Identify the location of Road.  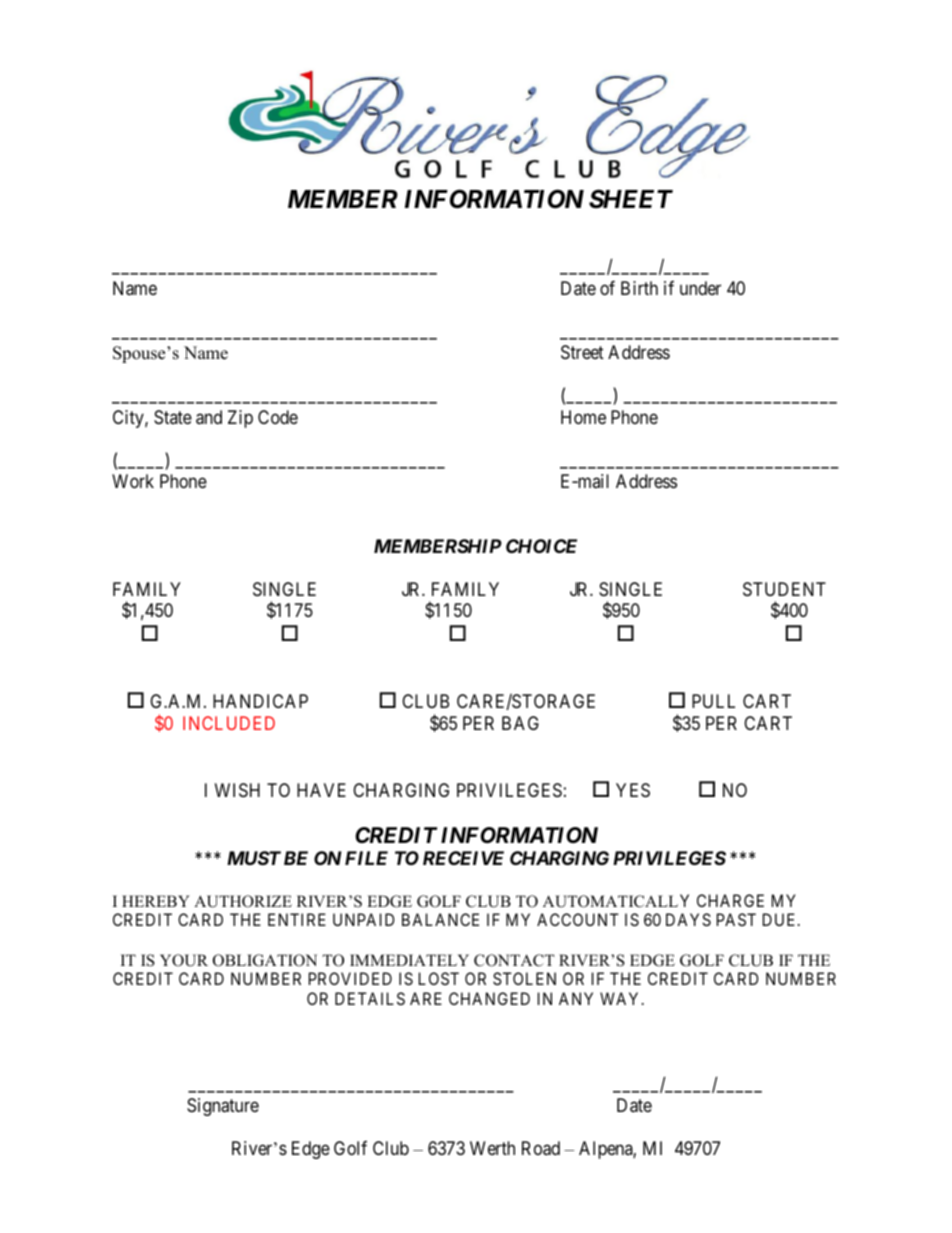
(541, 1148).
